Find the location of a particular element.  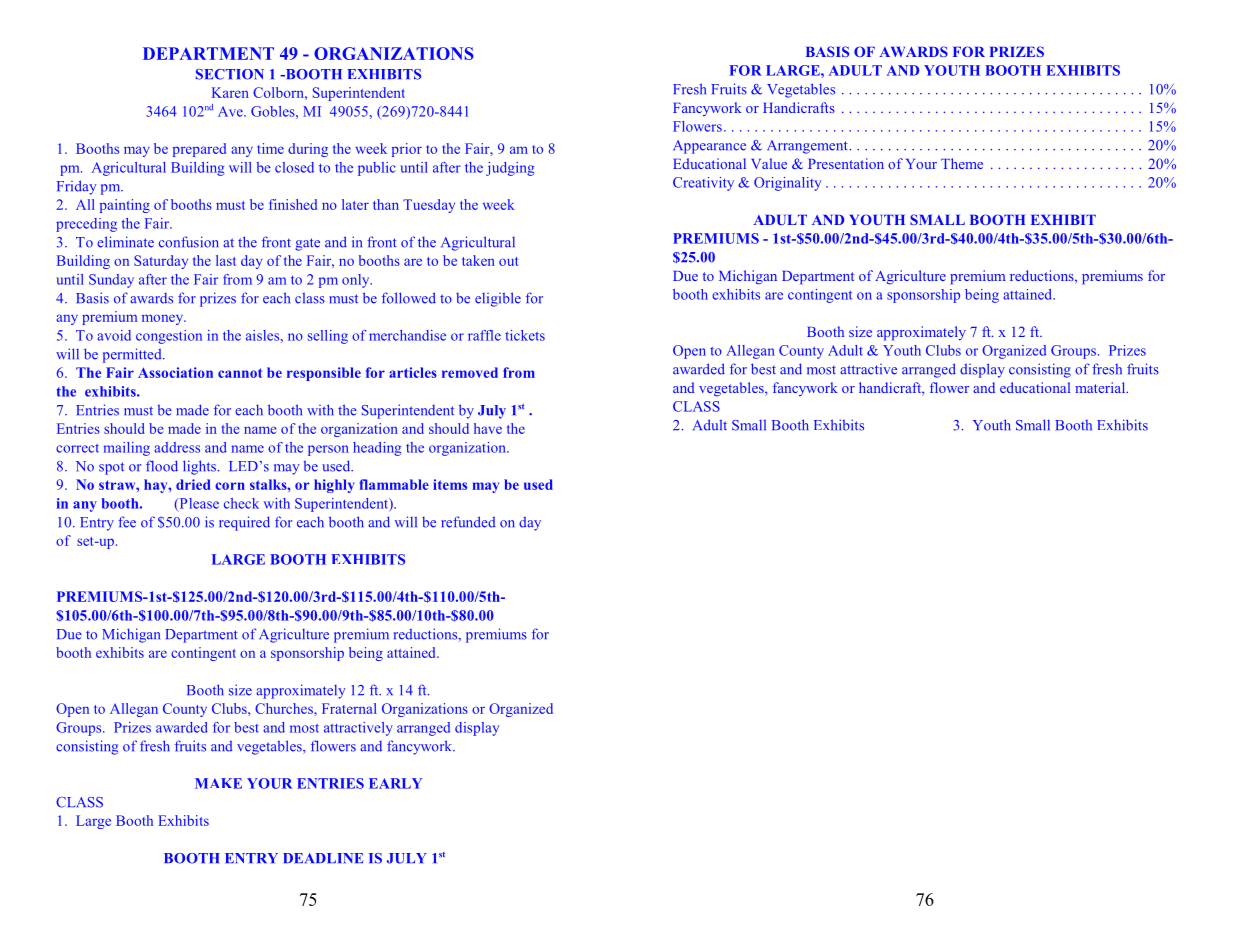

MAKE is located at coordinates (218, 783).
